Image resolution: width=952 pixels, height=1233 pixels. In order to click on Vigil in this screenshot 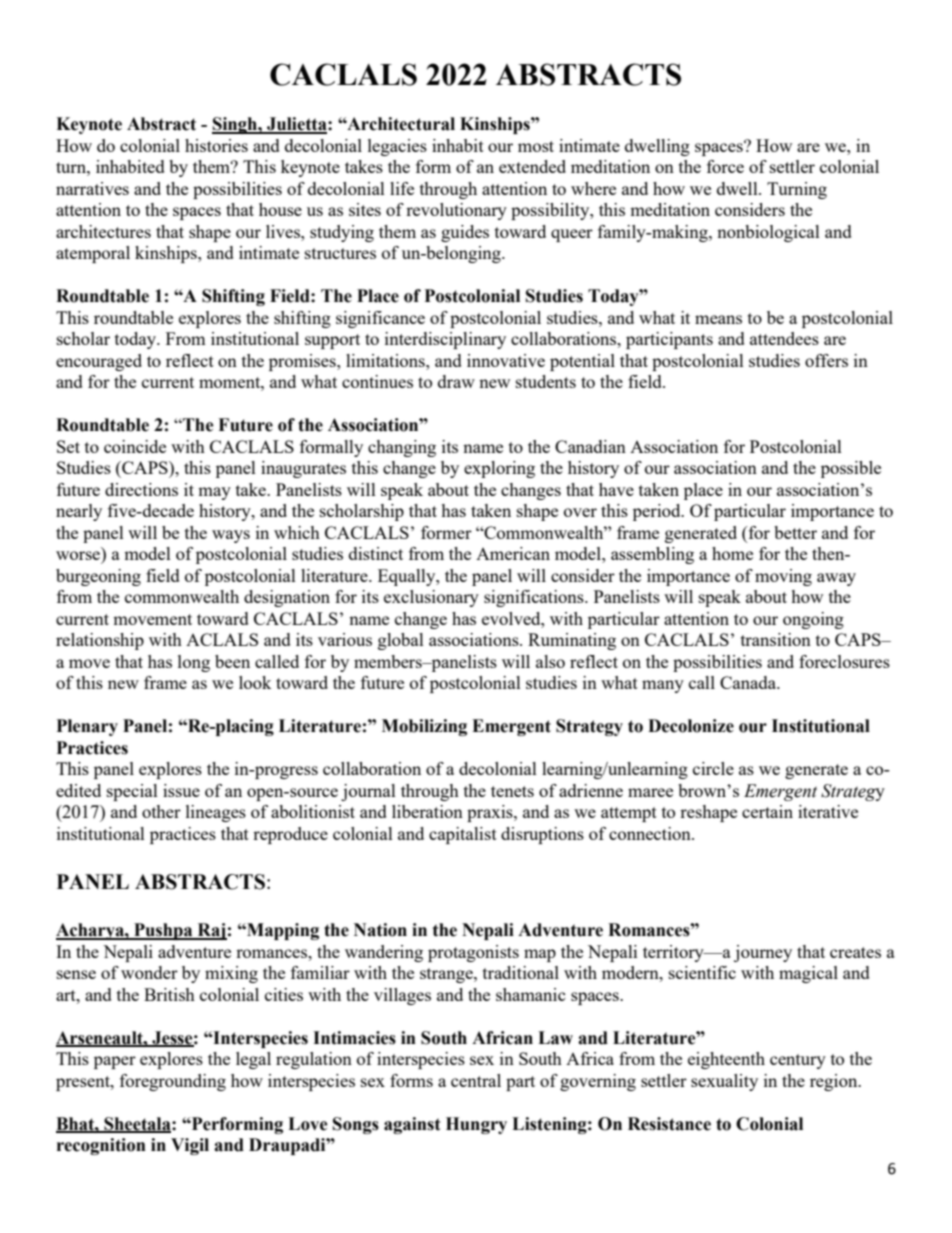, I will do `click(190, 1146)`.
